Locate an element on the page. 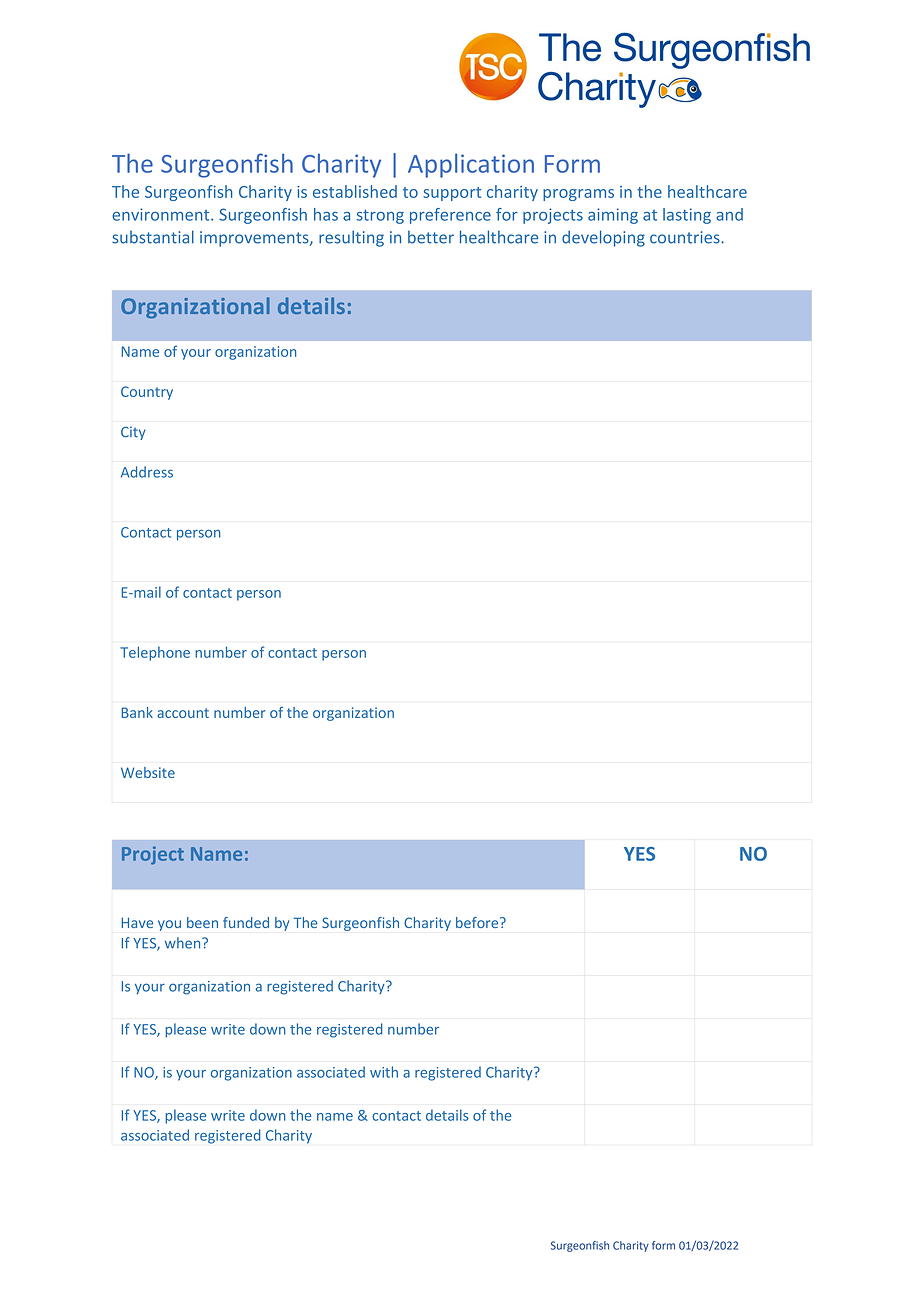 Image resolution: width=924 pixels, height=1308 pixels. lasting is located at coordinates (687, 216).
